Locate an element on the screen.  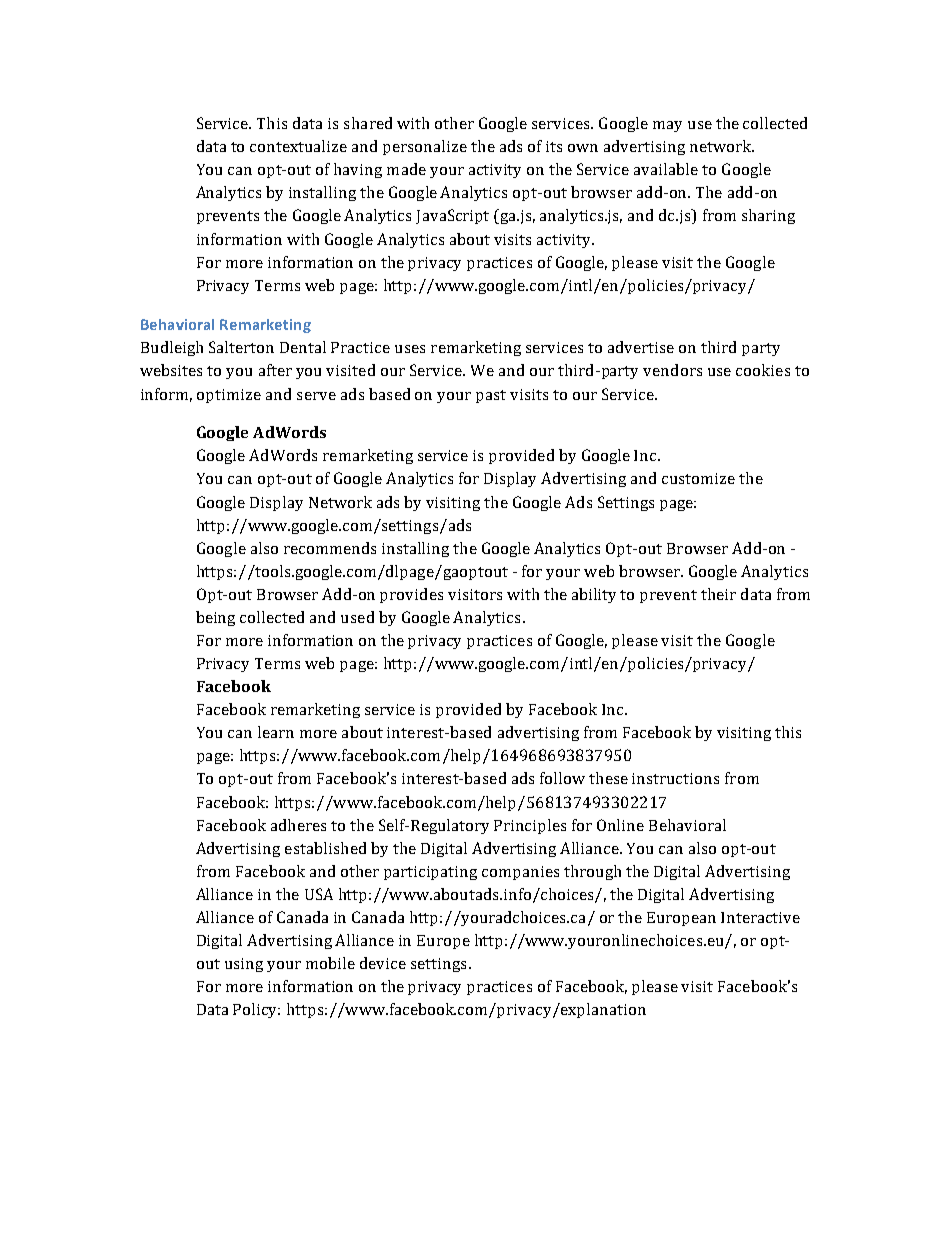
contextualize is located at coordinates (298, 146).
